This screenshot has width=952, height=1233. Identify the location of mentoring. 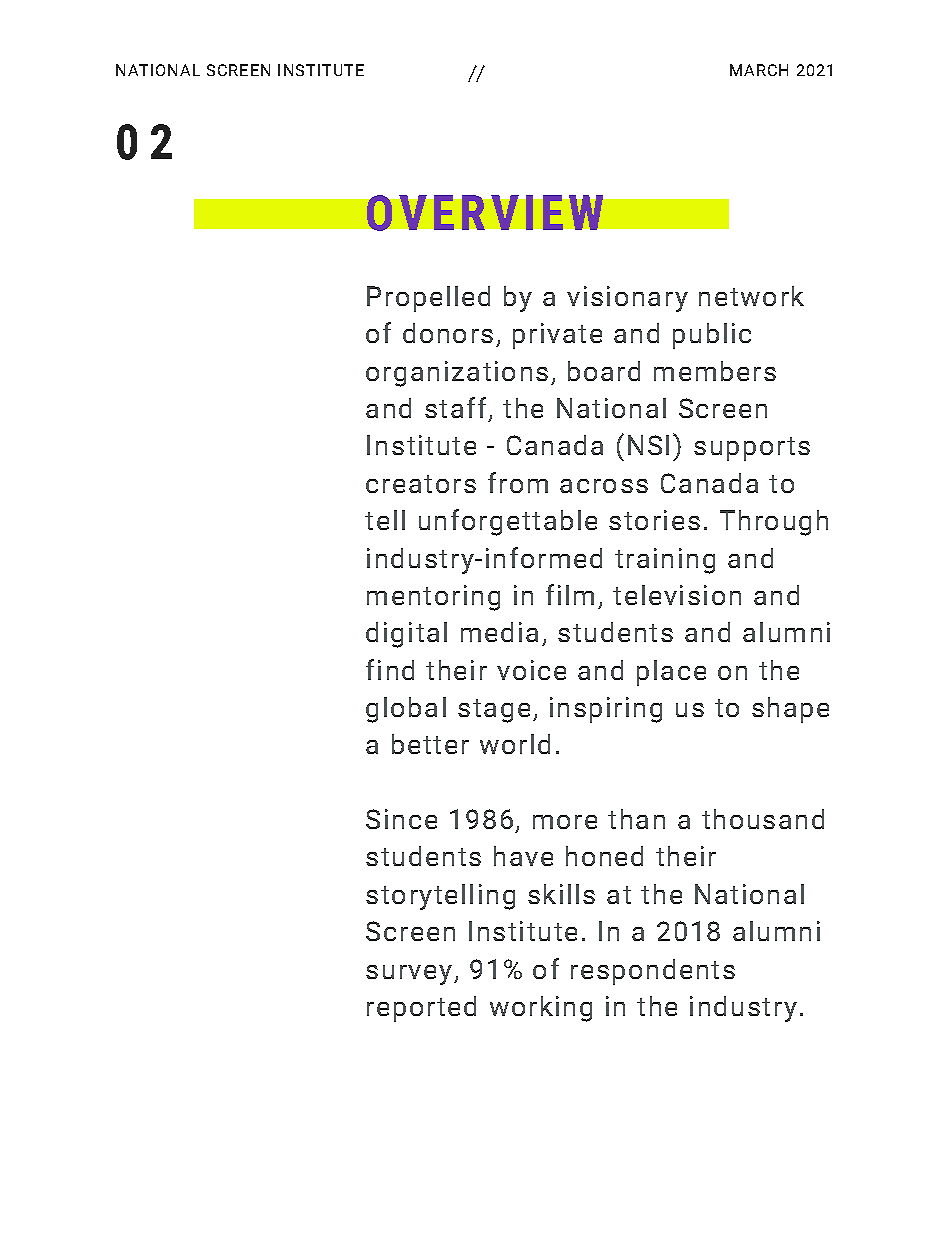
(433, 598).
